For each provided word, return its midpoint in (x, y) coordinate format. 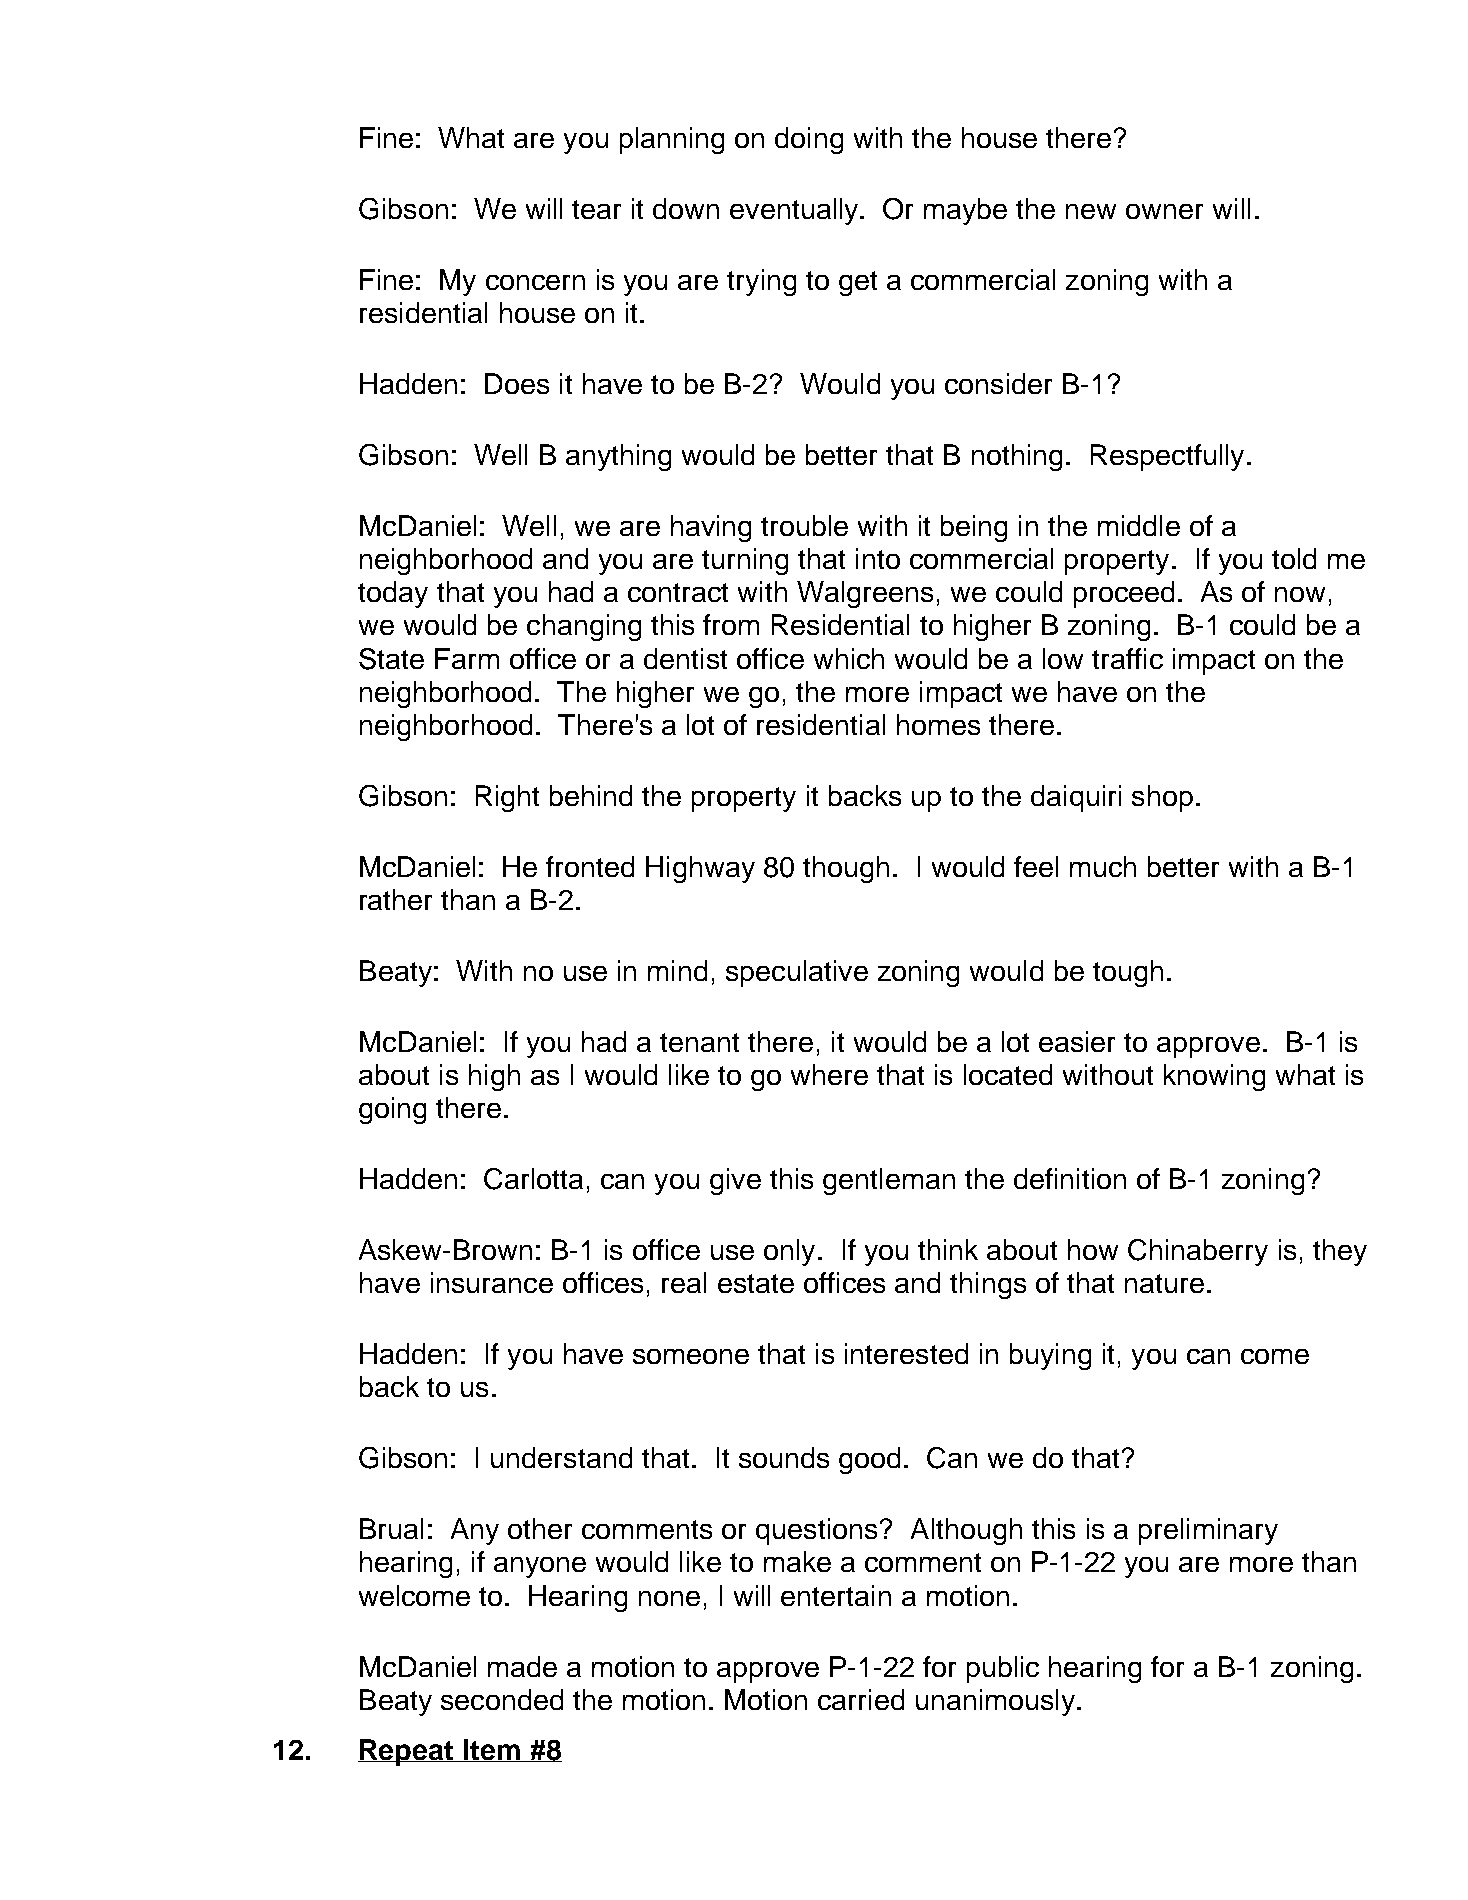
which (849, 658)
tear (596, 209)
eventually (795, 211)
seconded (502, 1699)
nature (1164, 1283)
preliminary (1208, 1531)
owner (1164, 211)
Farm (467, 658)
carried (861, 1699)
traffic (1127, 658)
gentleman (889, 1181)
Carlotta (533, 1179)
